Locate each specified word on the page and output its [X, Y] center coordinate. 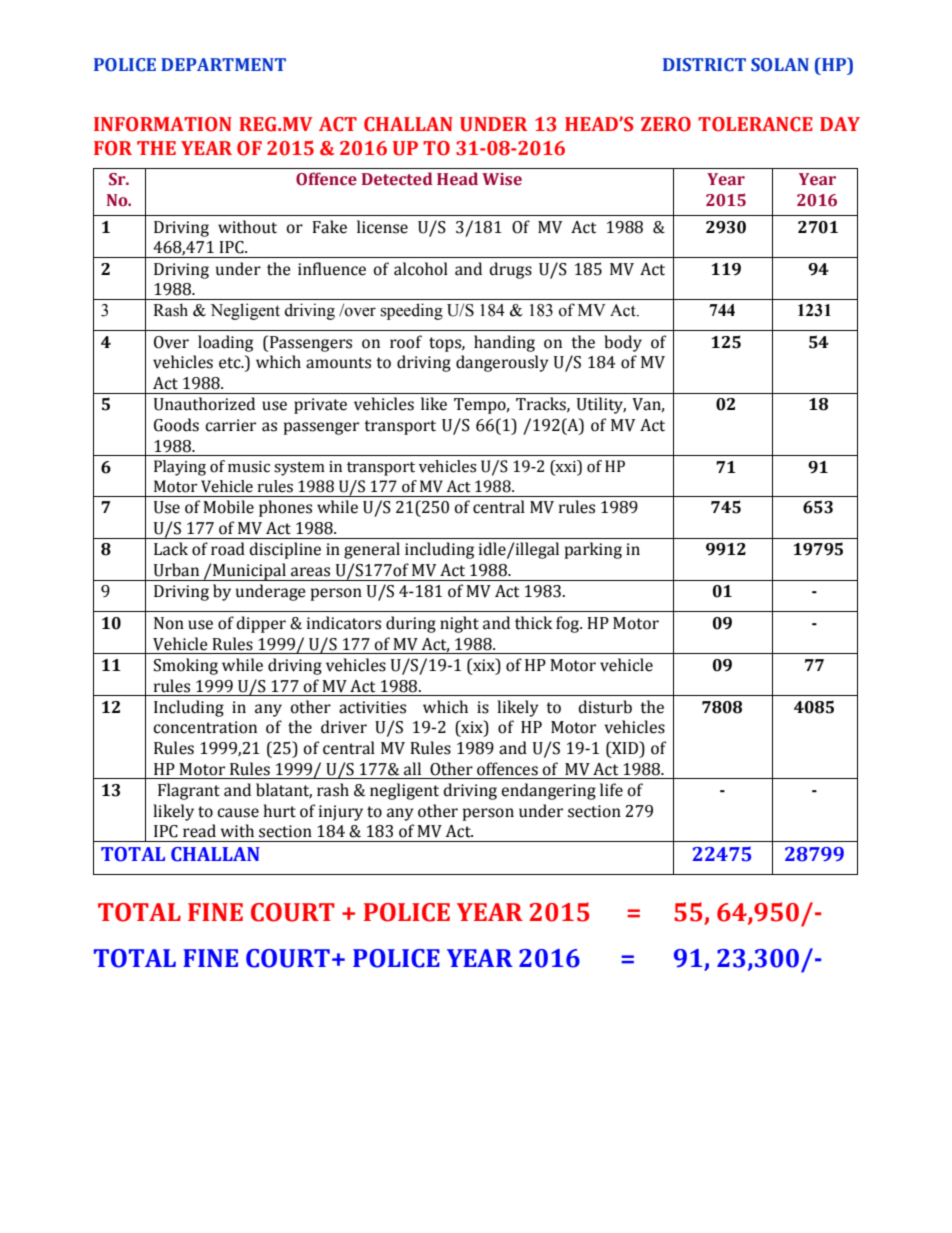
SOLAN [780, 65]
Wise [502, 179]
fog [569, 624]
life [611, 790]
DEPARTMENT [223, 64]
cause [238, 813]
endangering [548, 791]
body [623, 343]
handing [504, 343]
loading [225, 343]
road [228, 549]
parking [593, 550]
